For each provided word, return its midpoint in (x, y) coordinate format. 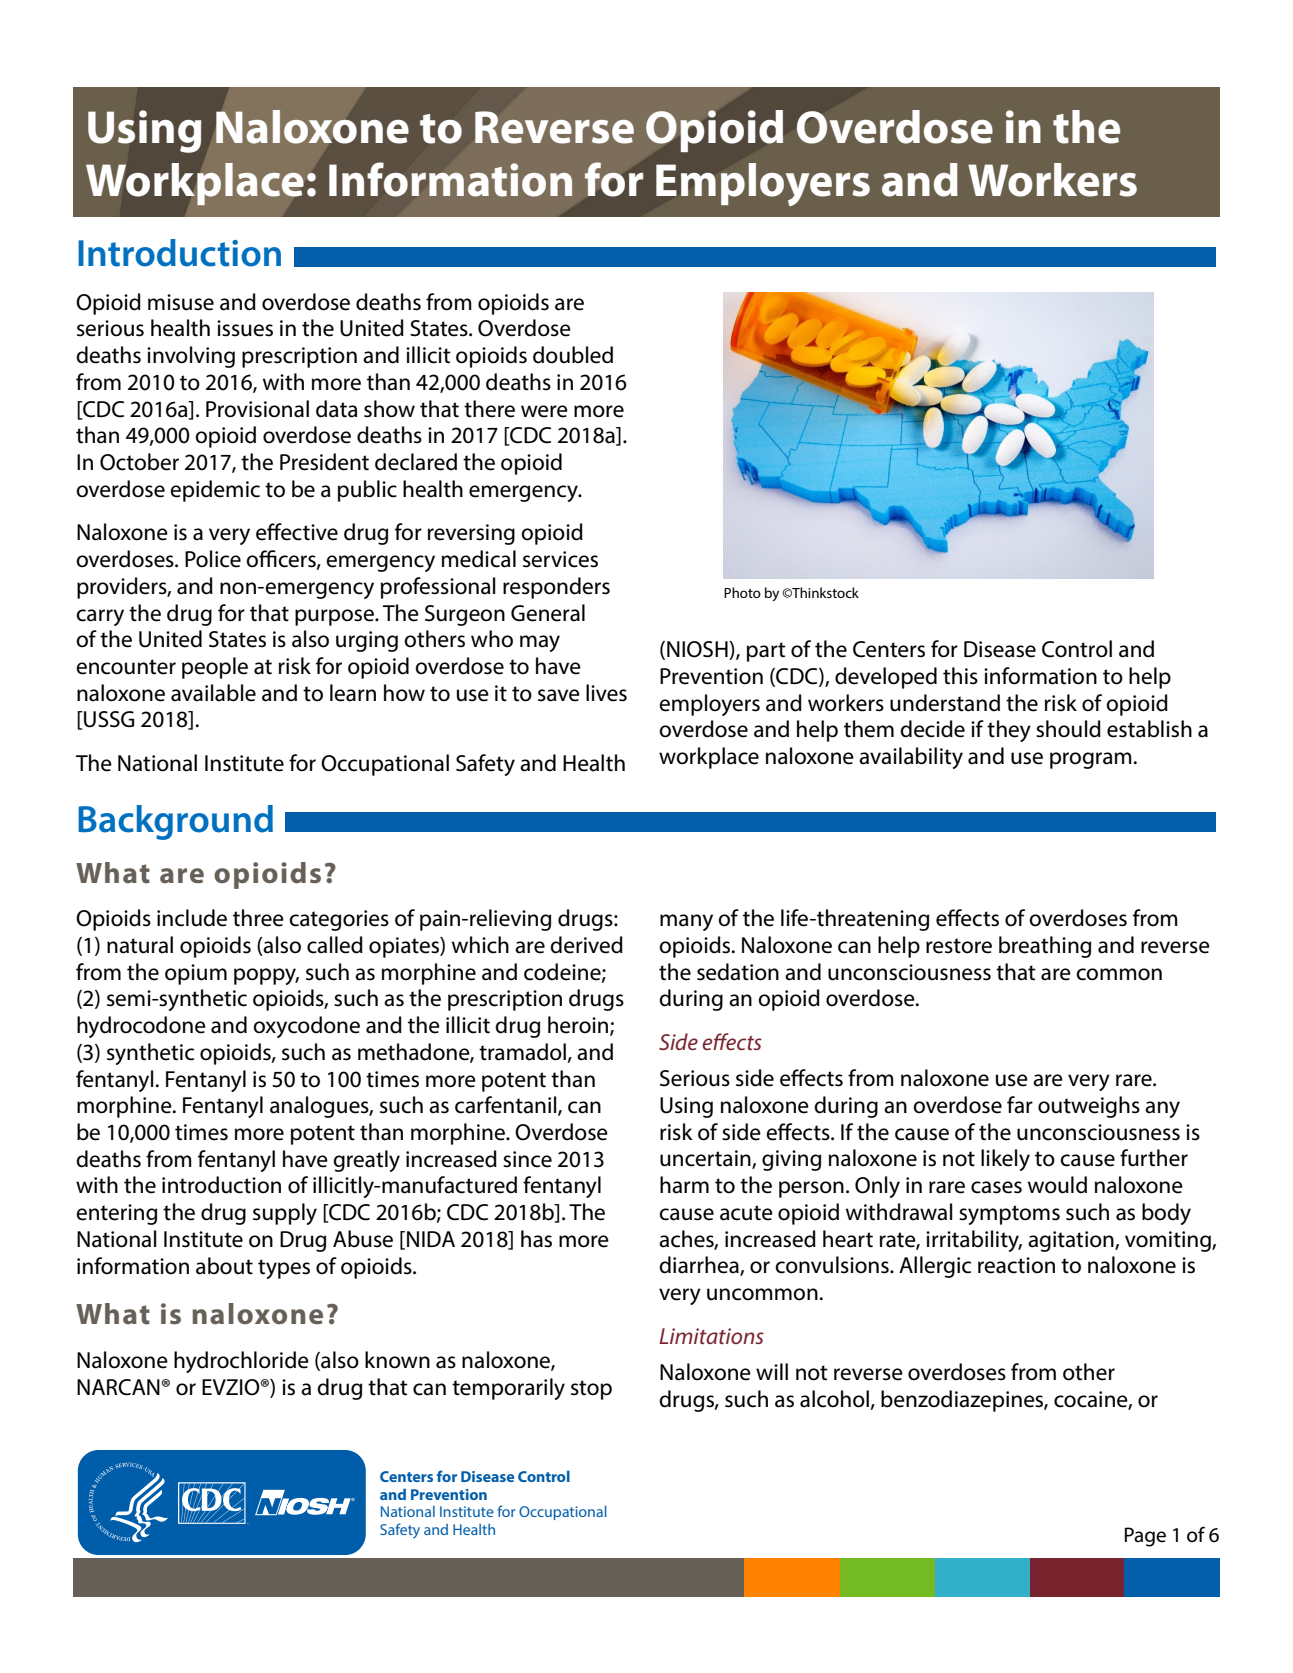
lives (606, 693)
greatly (366, 1161)
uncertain (706, 1159)
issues (245, 328)
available (213, 693)
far (1020, 1105)
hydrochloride (241, 1362)
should (1068, 729)
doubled (573, 355)
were (544, 411)
